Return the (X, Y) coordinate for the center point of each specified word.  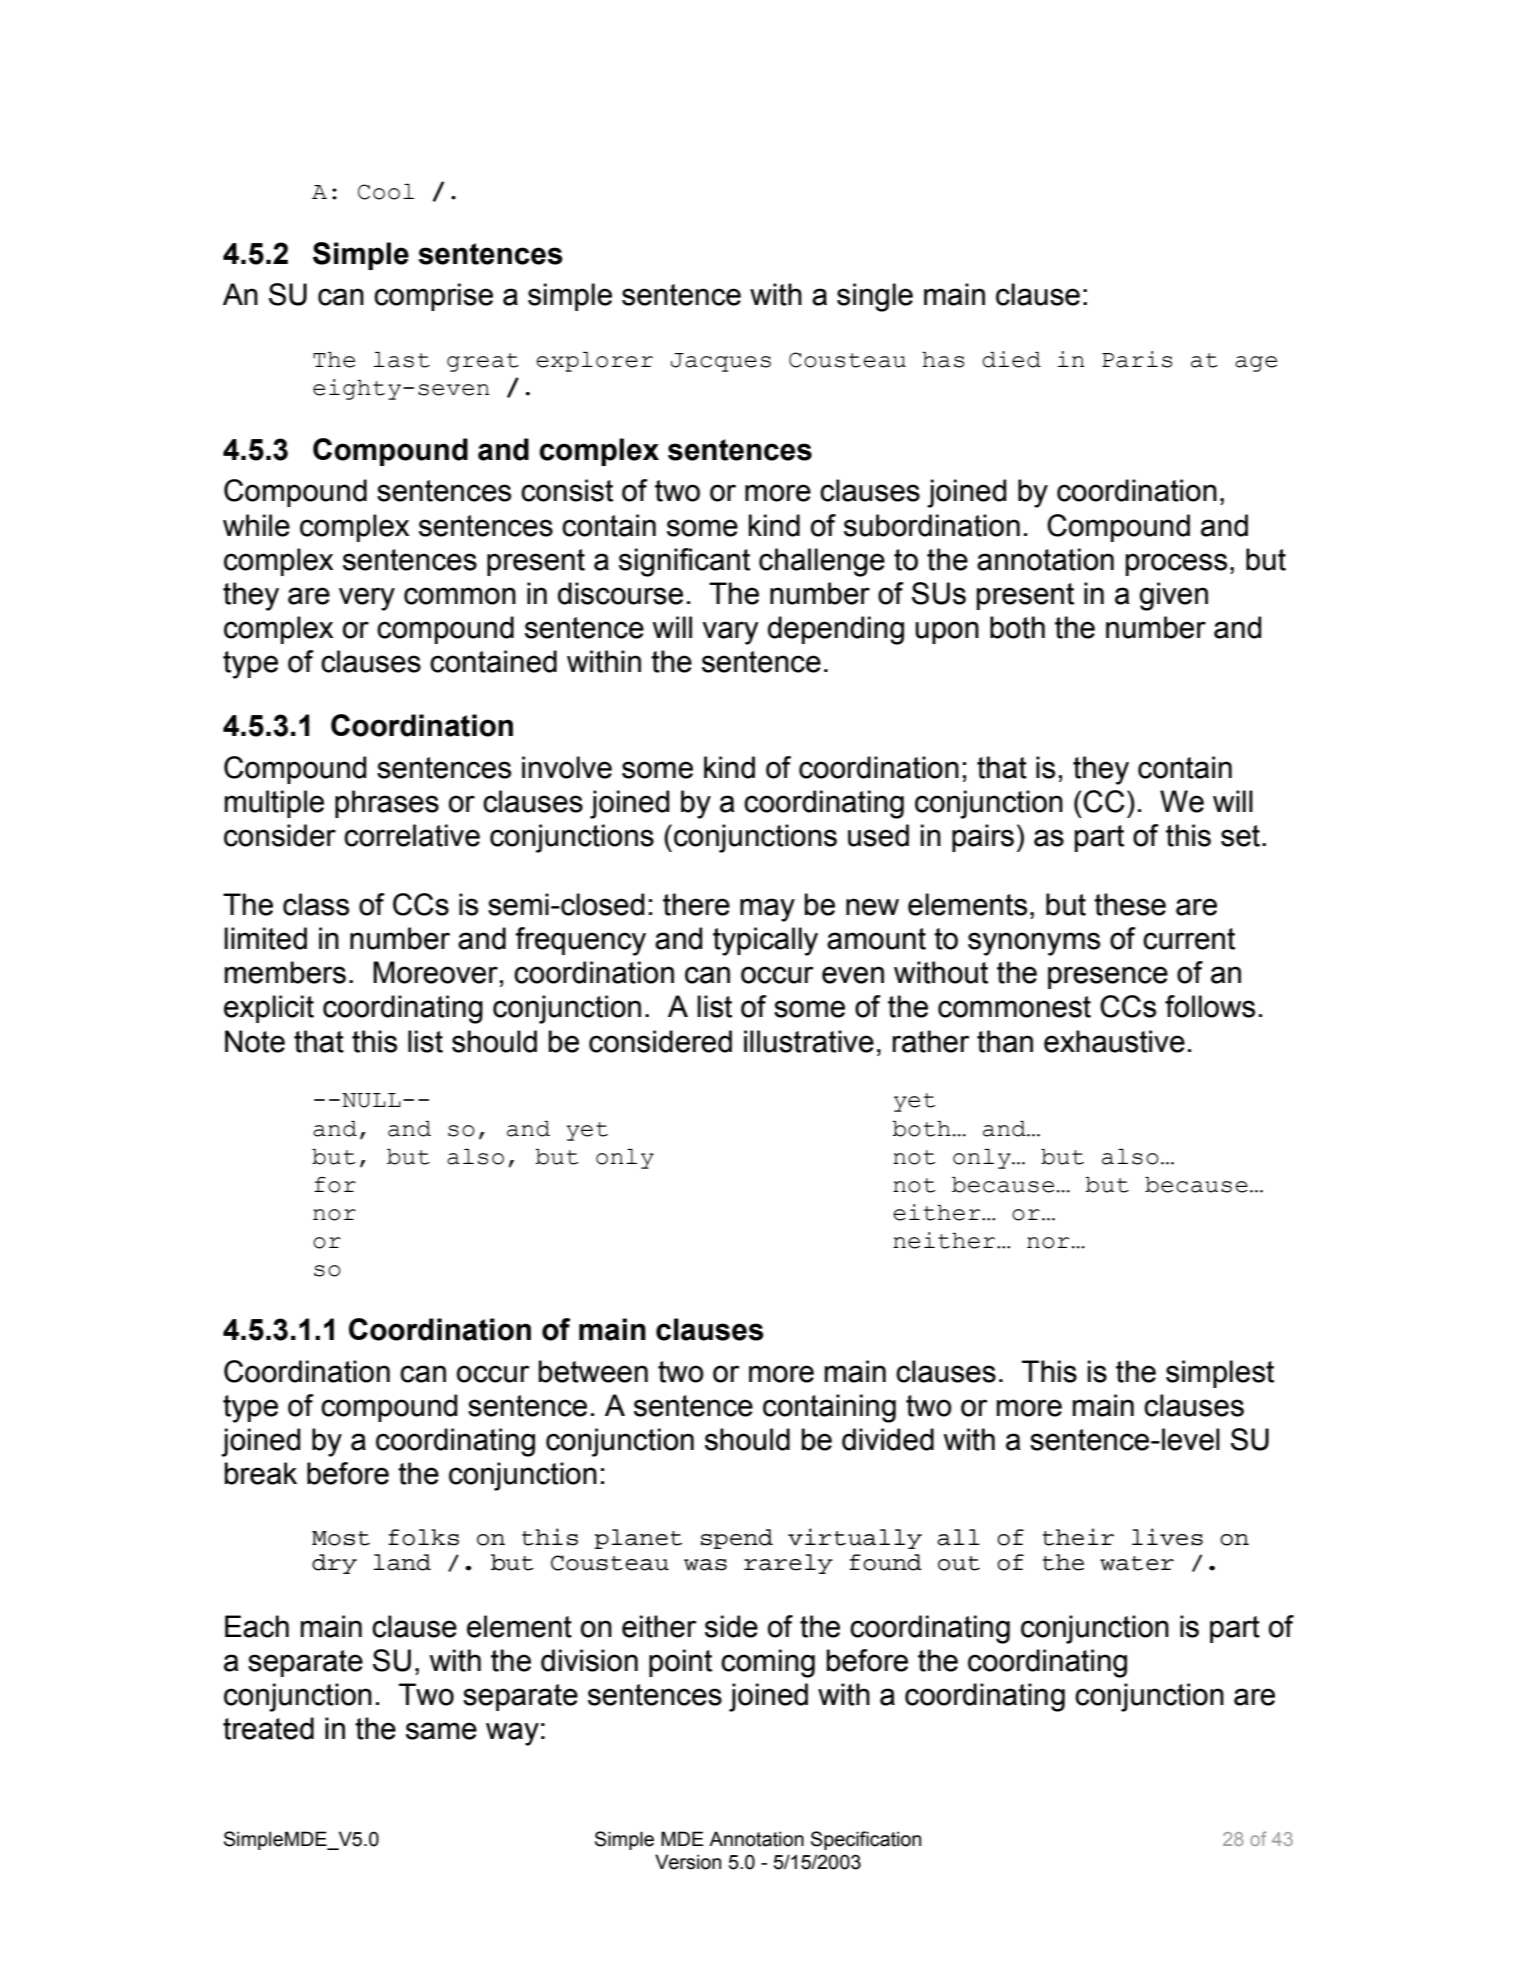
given (1174, 596)
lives (1167, 1537)
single (875, 297)
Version (688, 1862)
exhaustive (1114, 1041)
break (261, 1473)
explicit (269, 1009)
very (367, 599)
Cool (386, 192)
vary (730, 633)
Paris (1137, 359)
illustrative (809, 1041)
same (441, 1731)
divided (888, 1439)
